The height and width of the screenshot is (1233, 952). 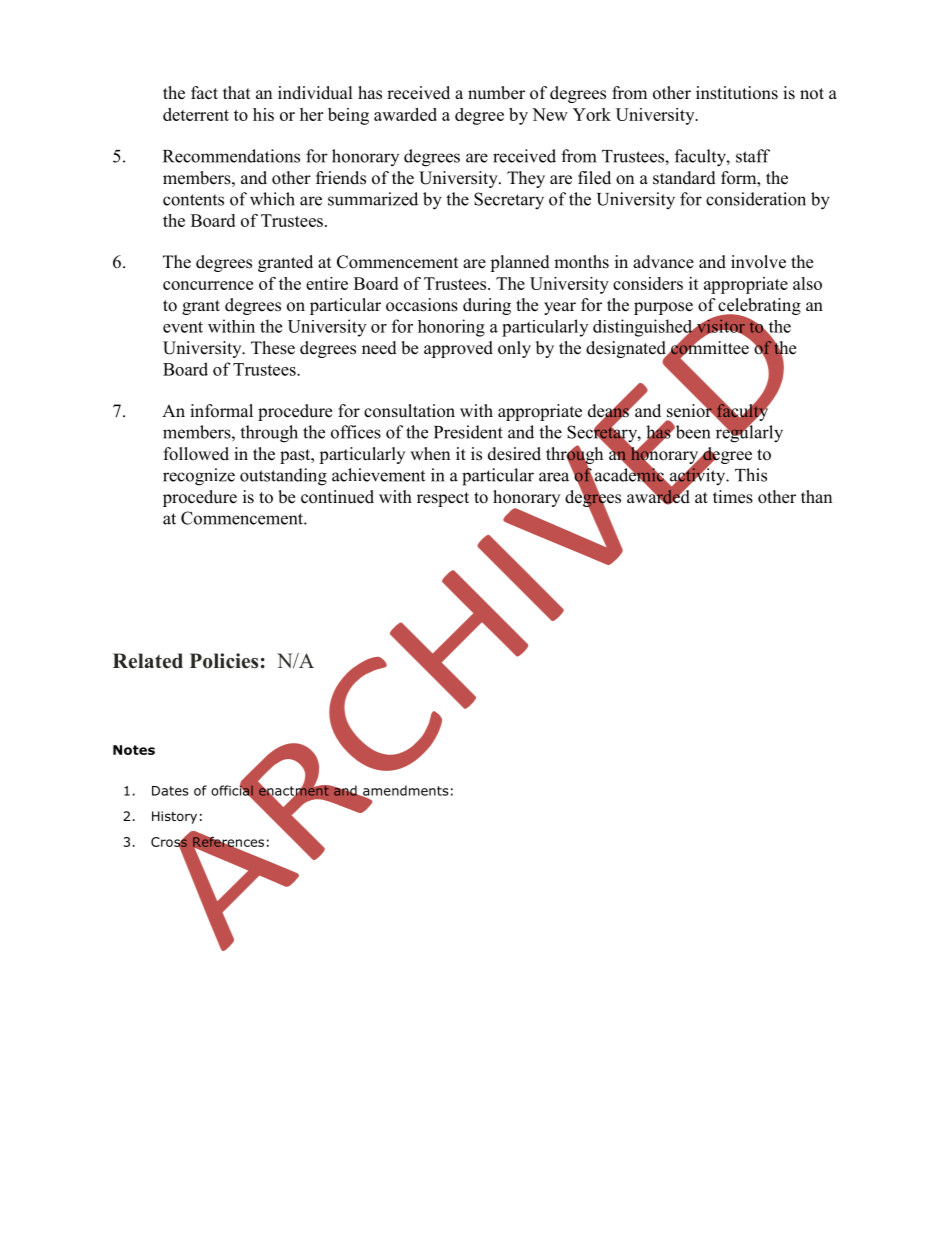 What do you see at coordinates (174, 817) in the screenshot?
I see `History` at bounding box center [174, 817].
